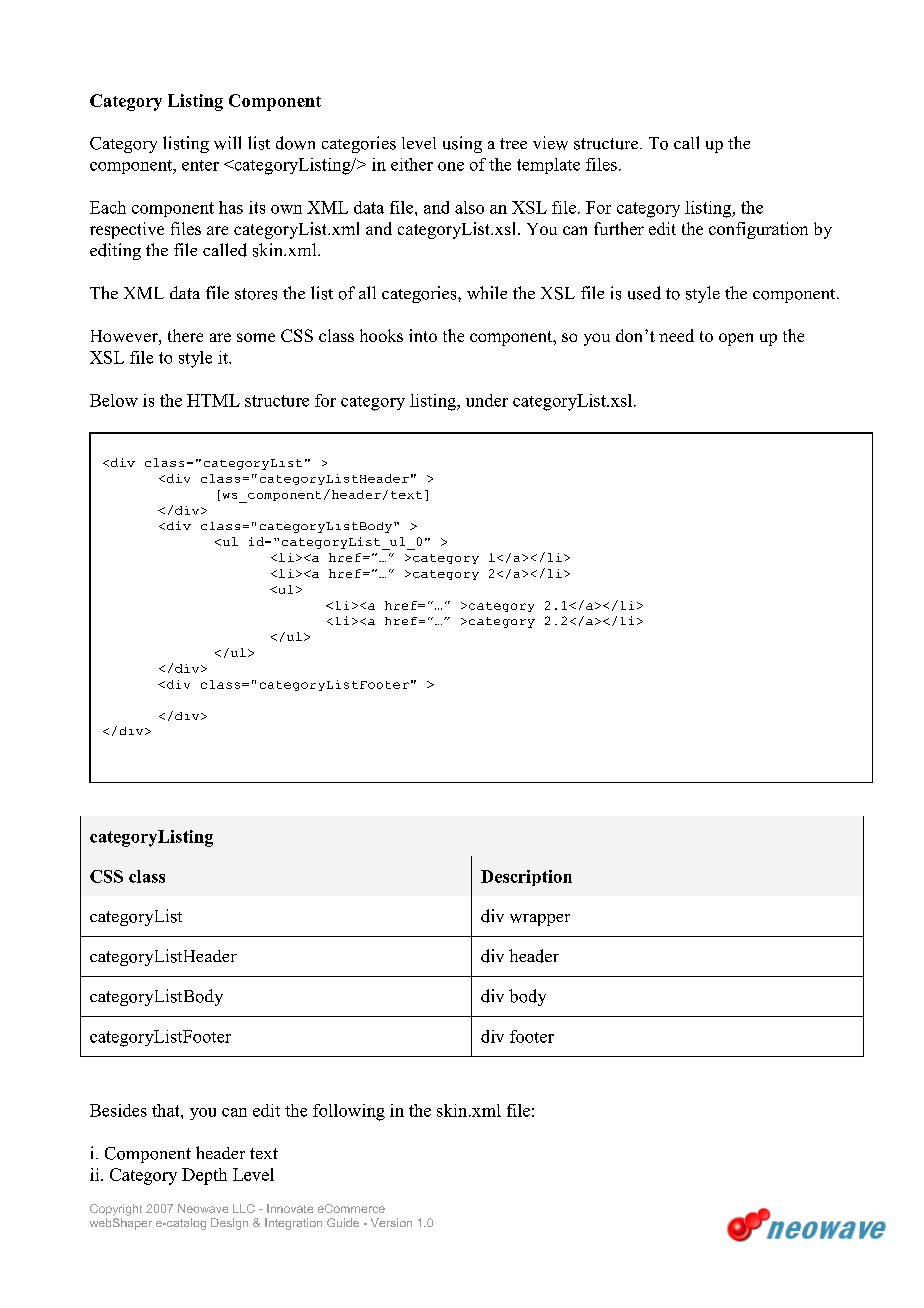  What do you see at coordinates (204, 1176) in the document?
I see `Depth` at bounding box center [204, 1176].
